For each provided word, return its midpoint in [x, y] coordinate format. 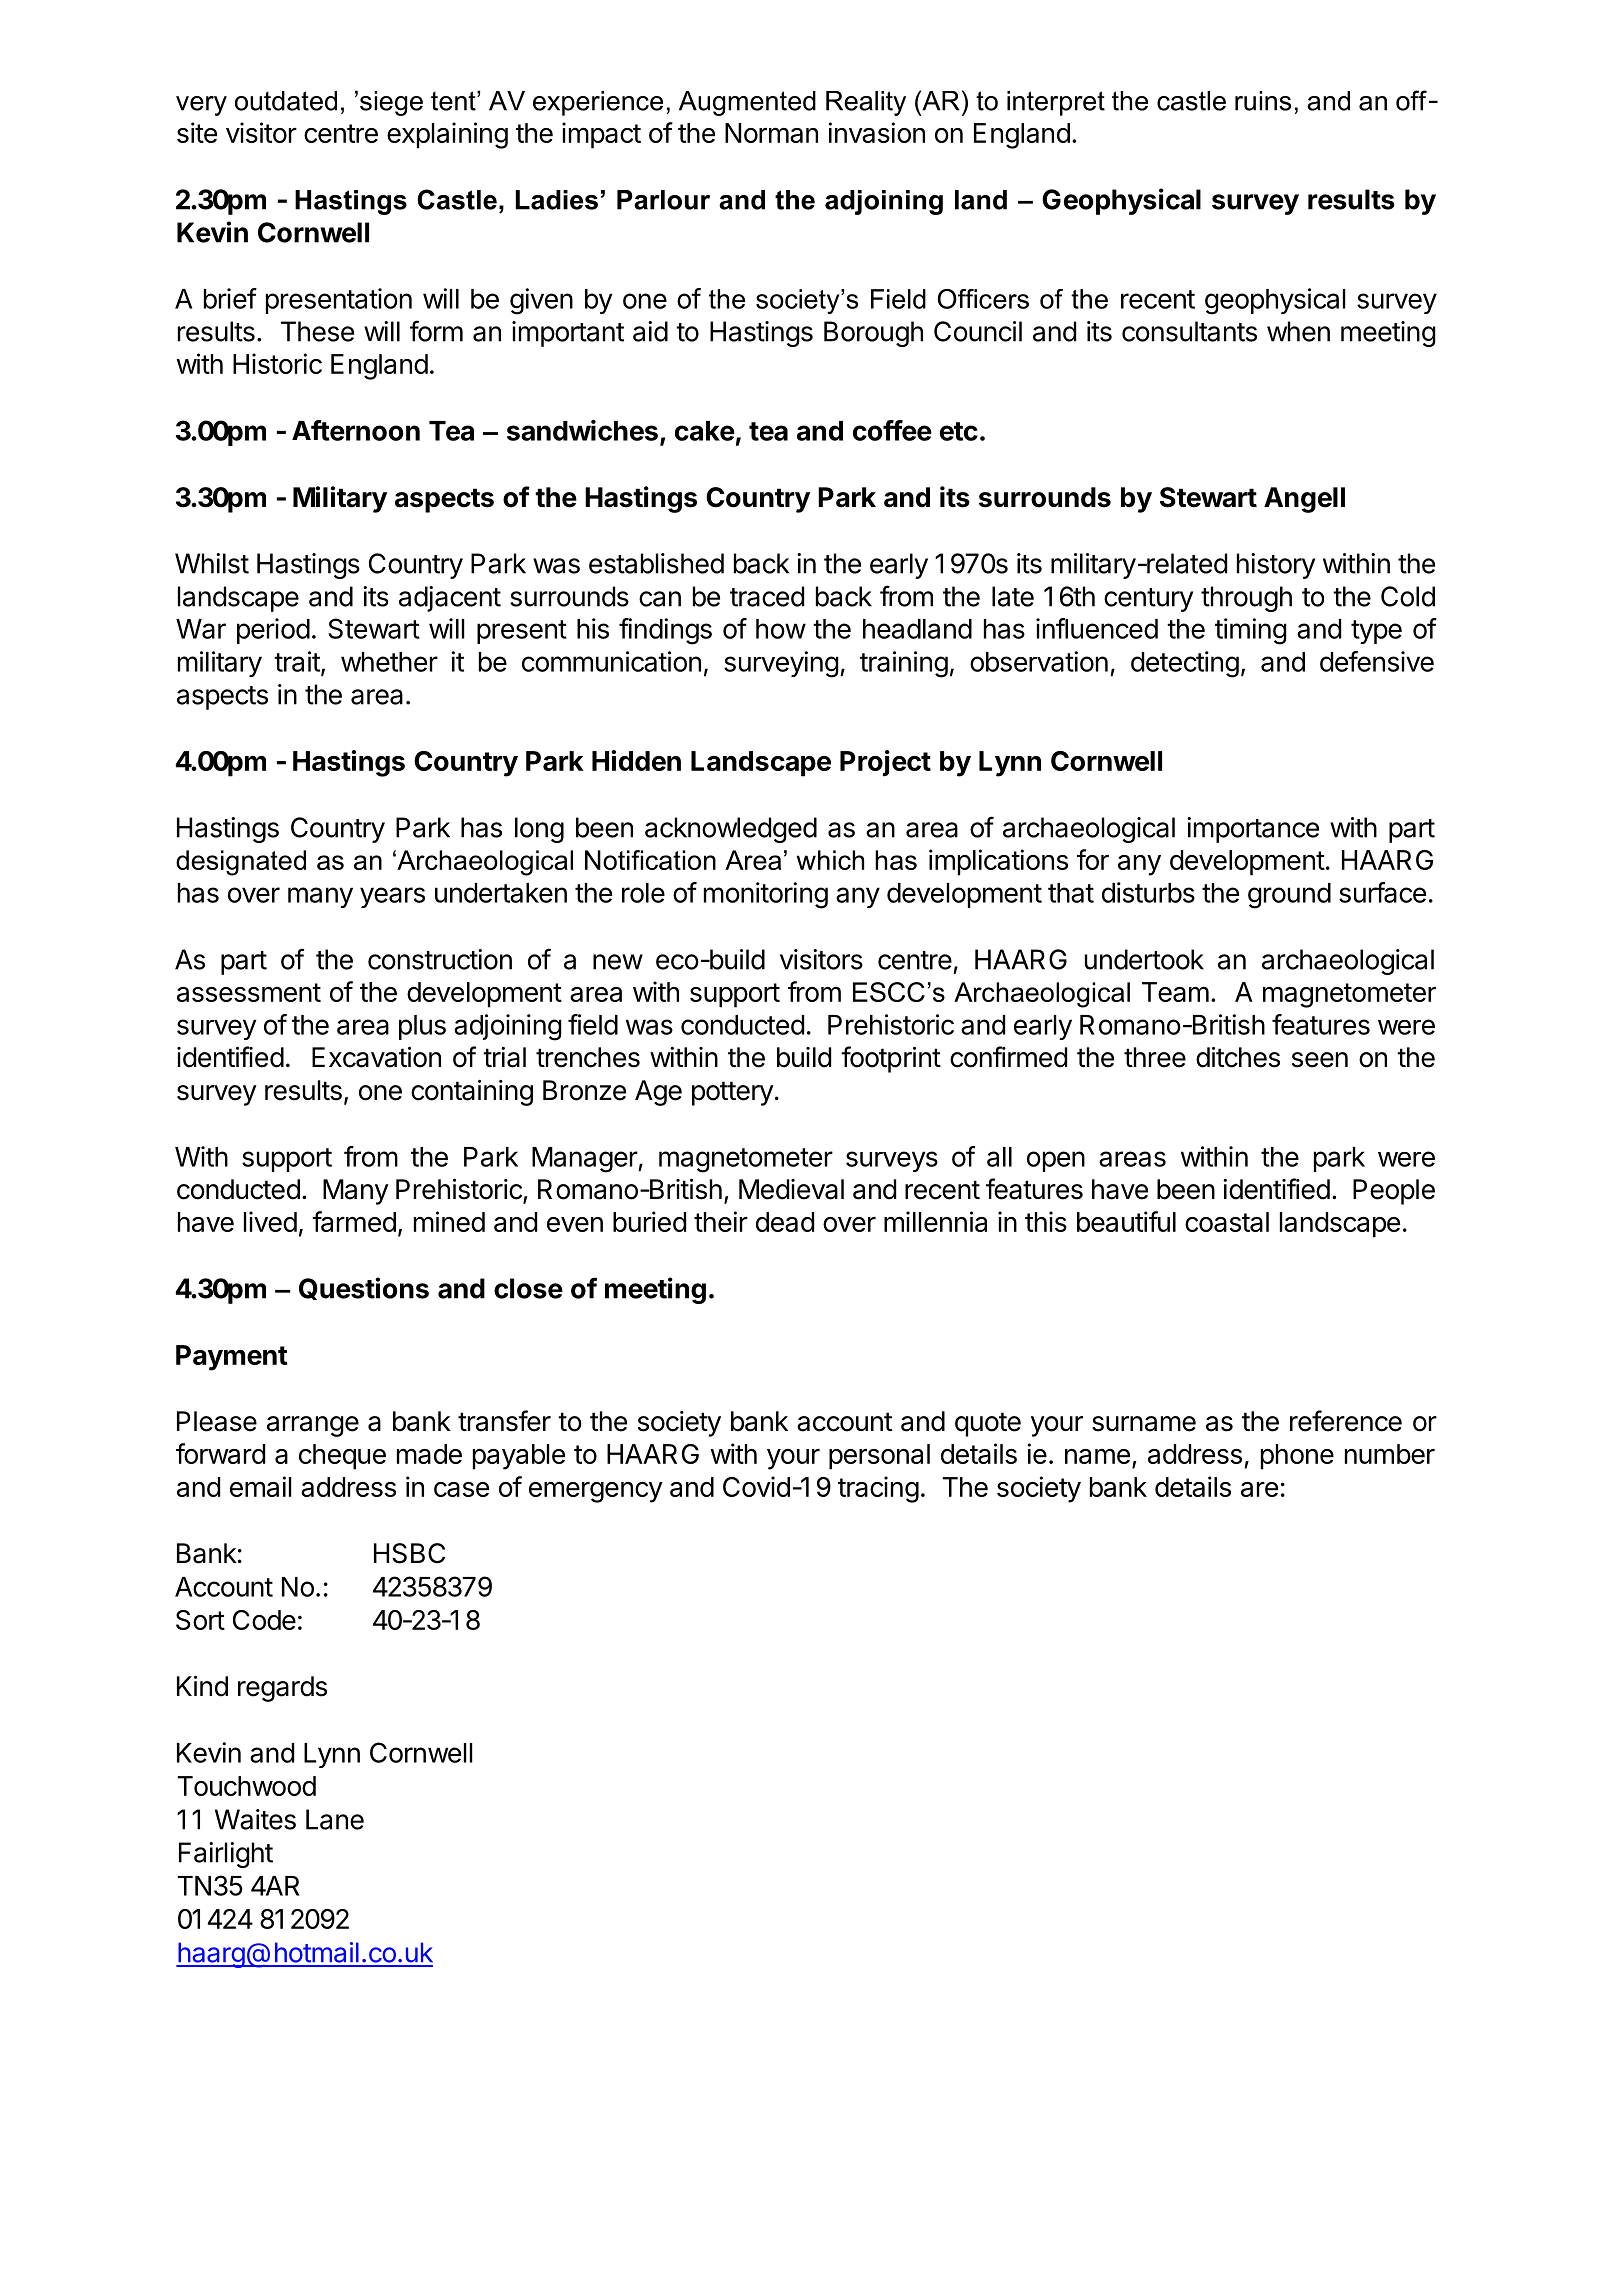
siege [391, 103]
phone [1297, 1457]
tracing [878, 1489]
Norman [771, 133]
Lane [335, 1819]
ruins [1263, 101]
